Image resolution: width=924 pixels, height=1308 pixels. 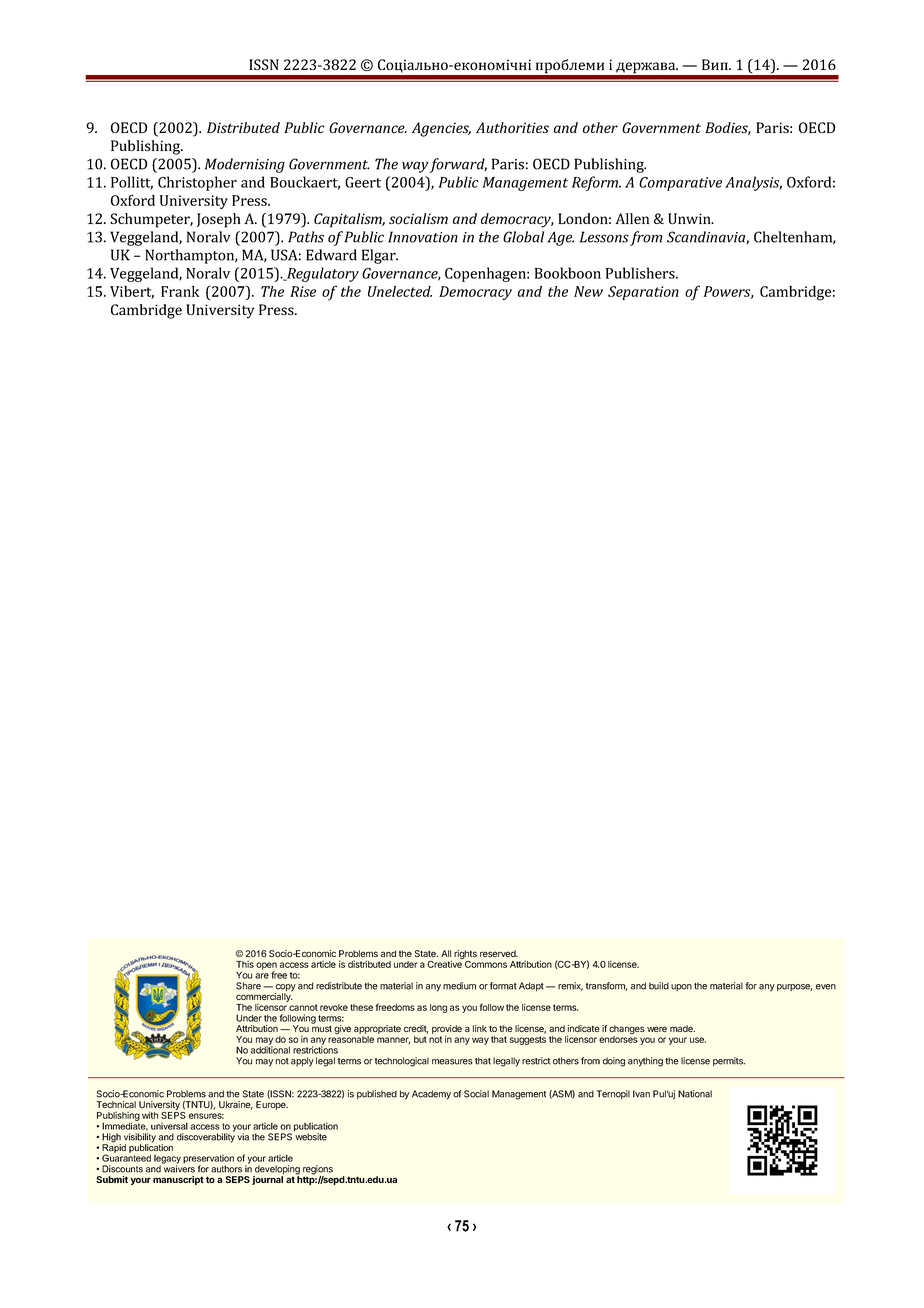 I want to click on discoverability, so click(x=206, y=1137).
